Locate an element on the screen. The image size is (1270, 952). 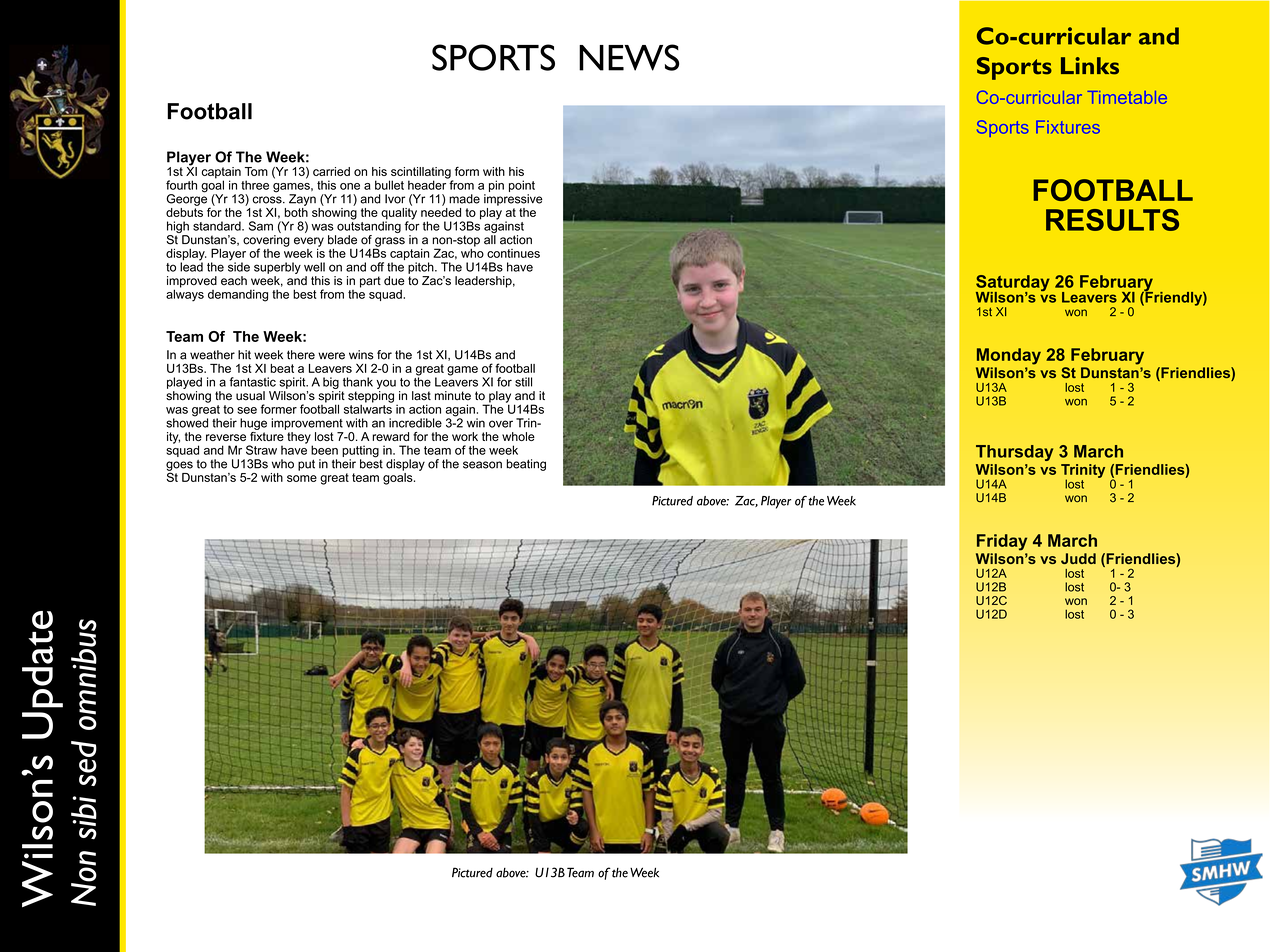
Links is located at coordinates (1090, 66).
